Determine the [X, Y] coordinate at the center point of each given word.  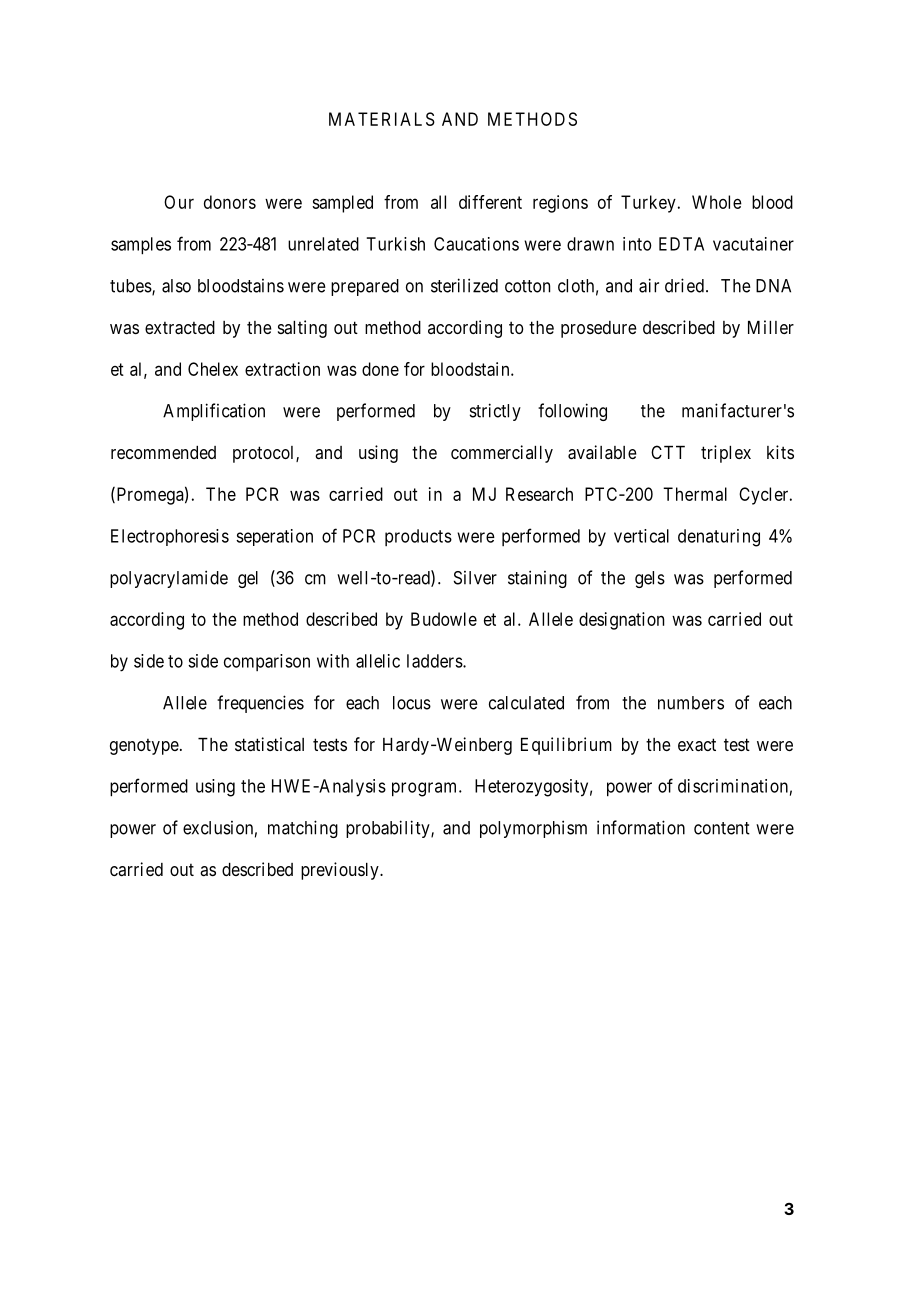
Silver [475, 578]
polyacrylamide [169, 579]
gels [650, 579]
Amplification [214, 412]
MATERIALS [382, 119]
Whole [717, 202]
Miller [771, 327]
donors [230, 202]
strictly [495, 412]
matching [303, 829]
